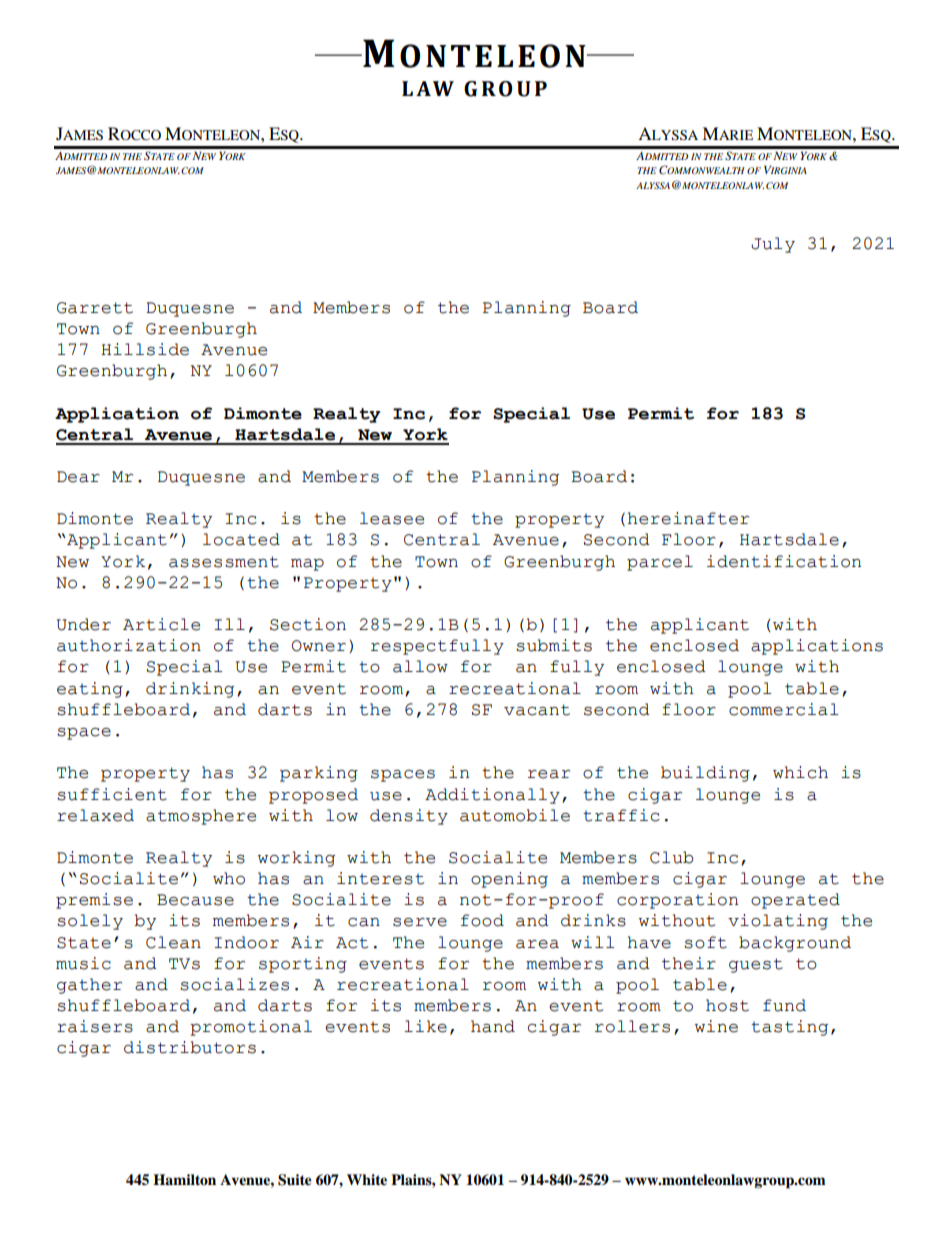  What do you see at coordinates (173, 942) in the document?
I see `Clean` at bounding box center [173, 942].
